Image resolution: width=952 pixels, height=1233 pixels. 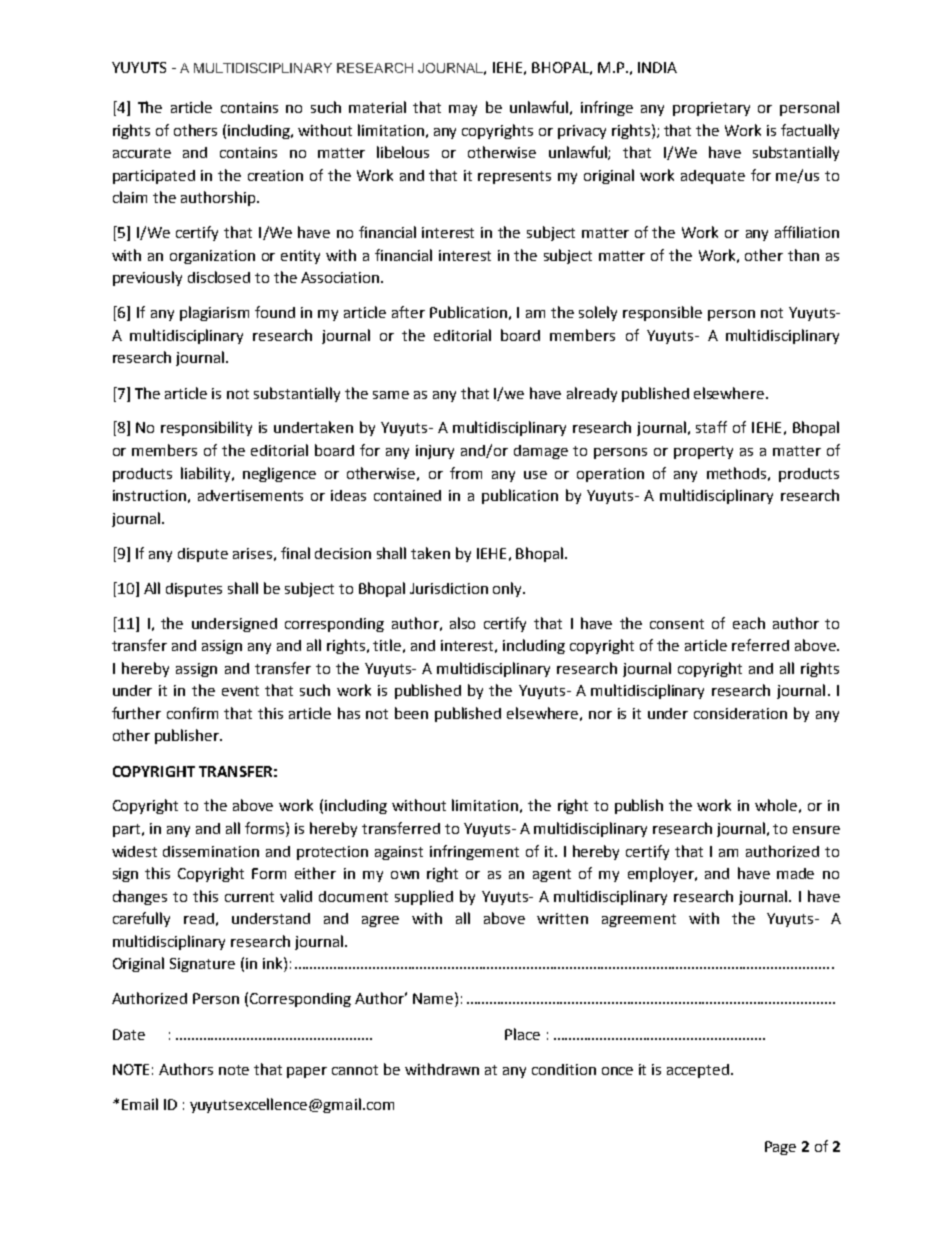 I want to click on been, so click(x=411, y=713).
